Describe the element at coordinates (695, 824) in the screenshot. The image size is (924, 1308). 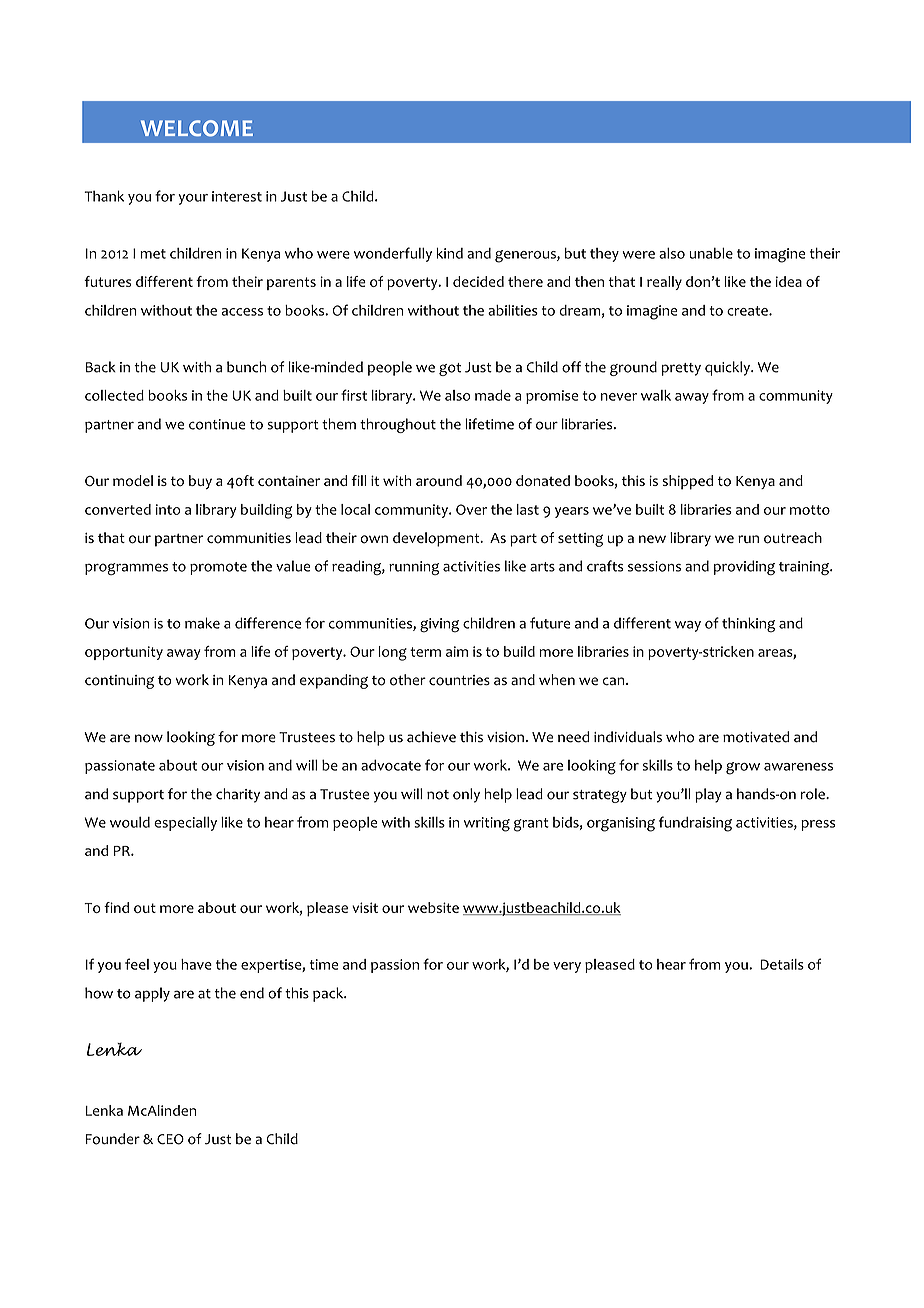
I see `fundraising` at that location.
